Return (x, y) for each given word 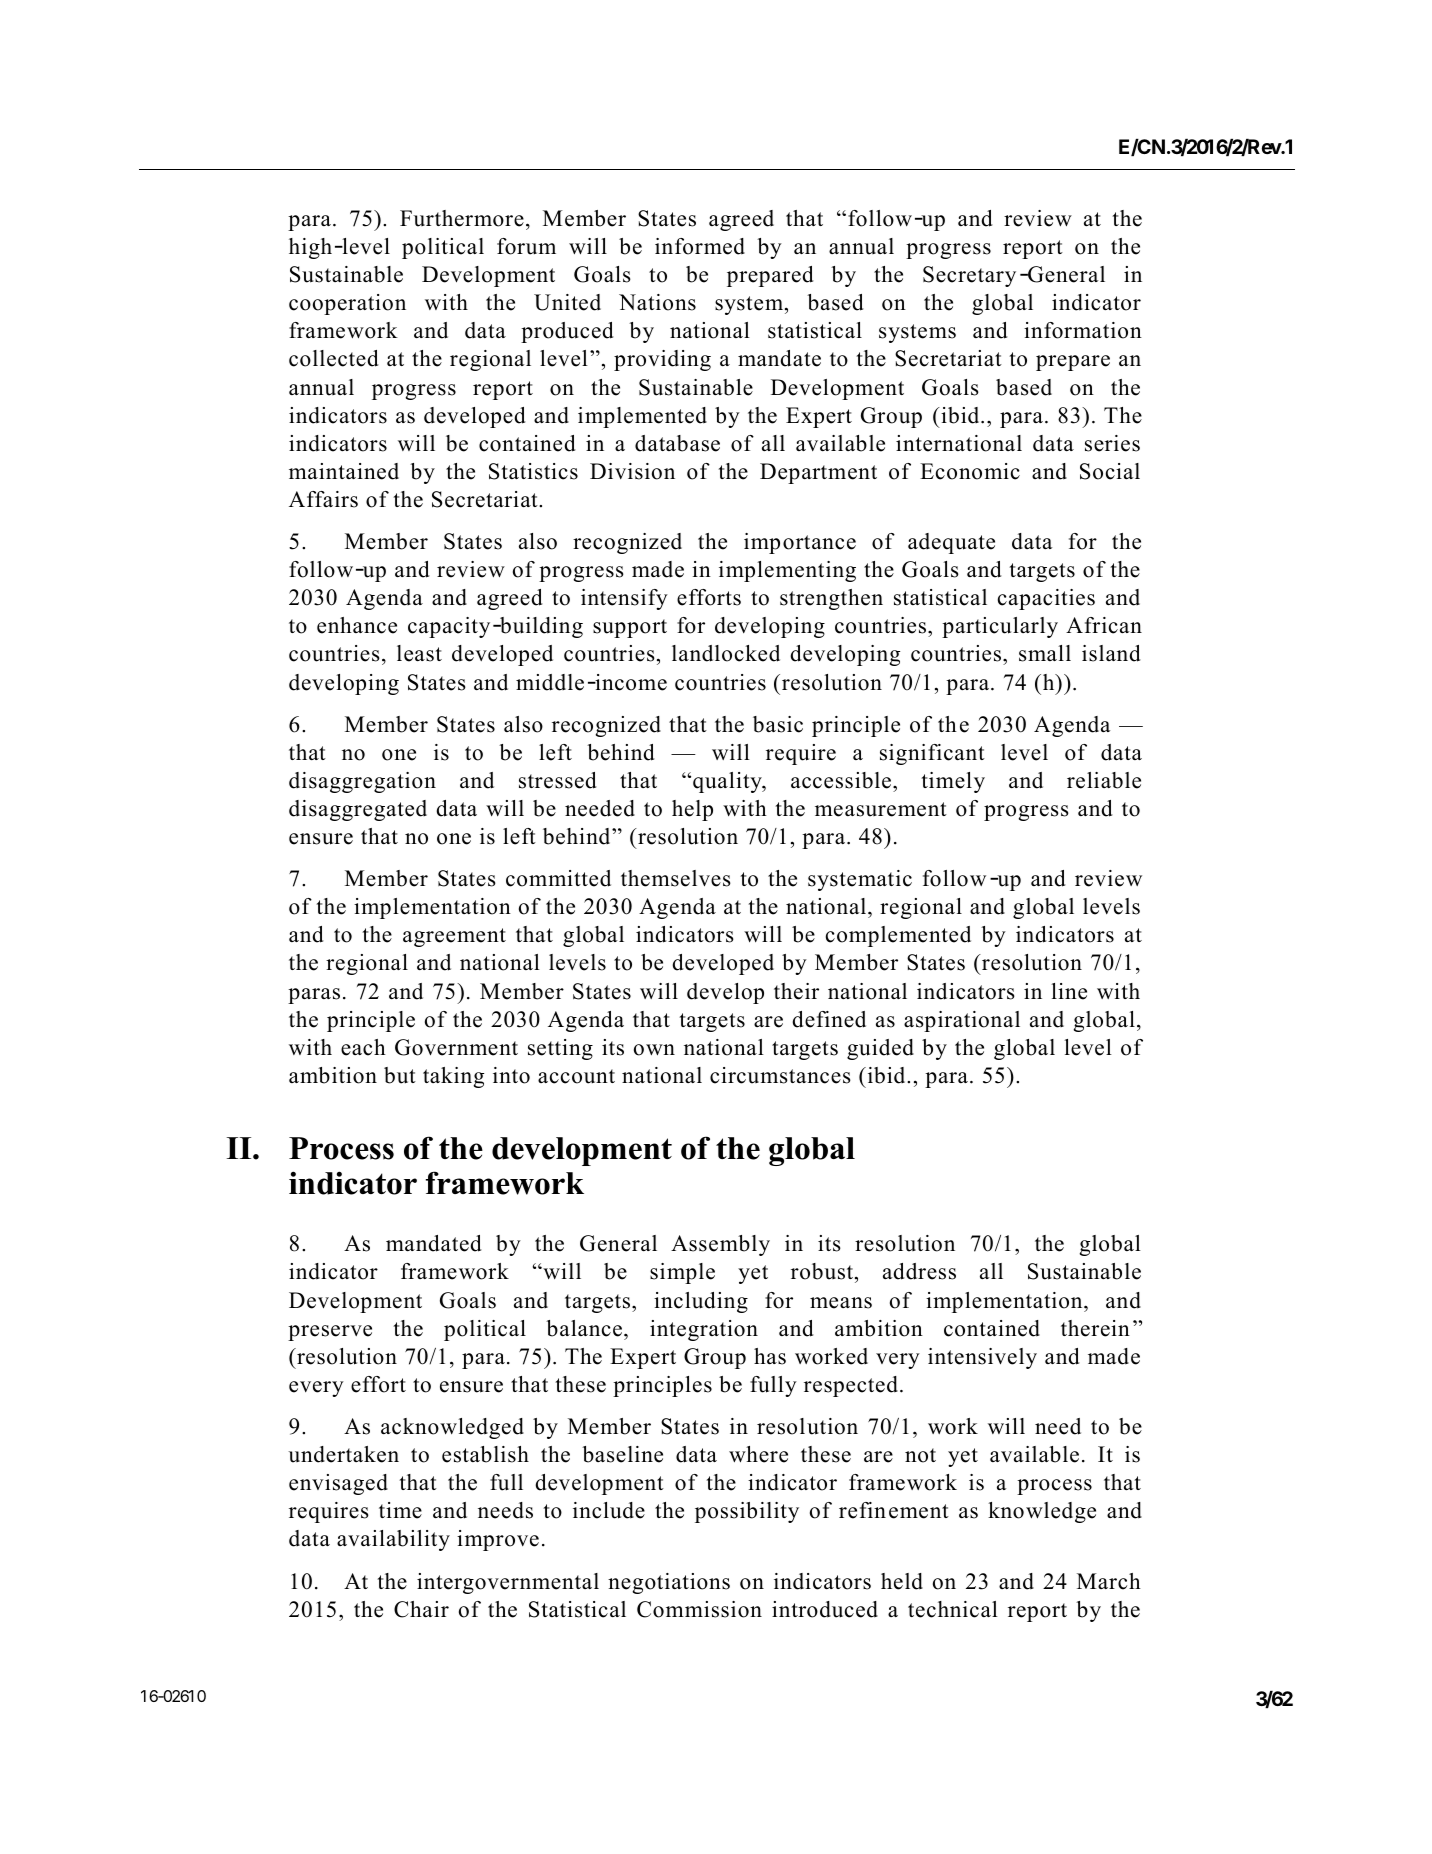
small (1045, 653)
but (400, 1075)
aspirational (962, 1021)
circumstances (780, 1075)
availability (393, 1540)
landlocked (726, 653)
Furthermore (462, 218)
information (1083, 330)
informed (700, 246)
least (419, 653)
